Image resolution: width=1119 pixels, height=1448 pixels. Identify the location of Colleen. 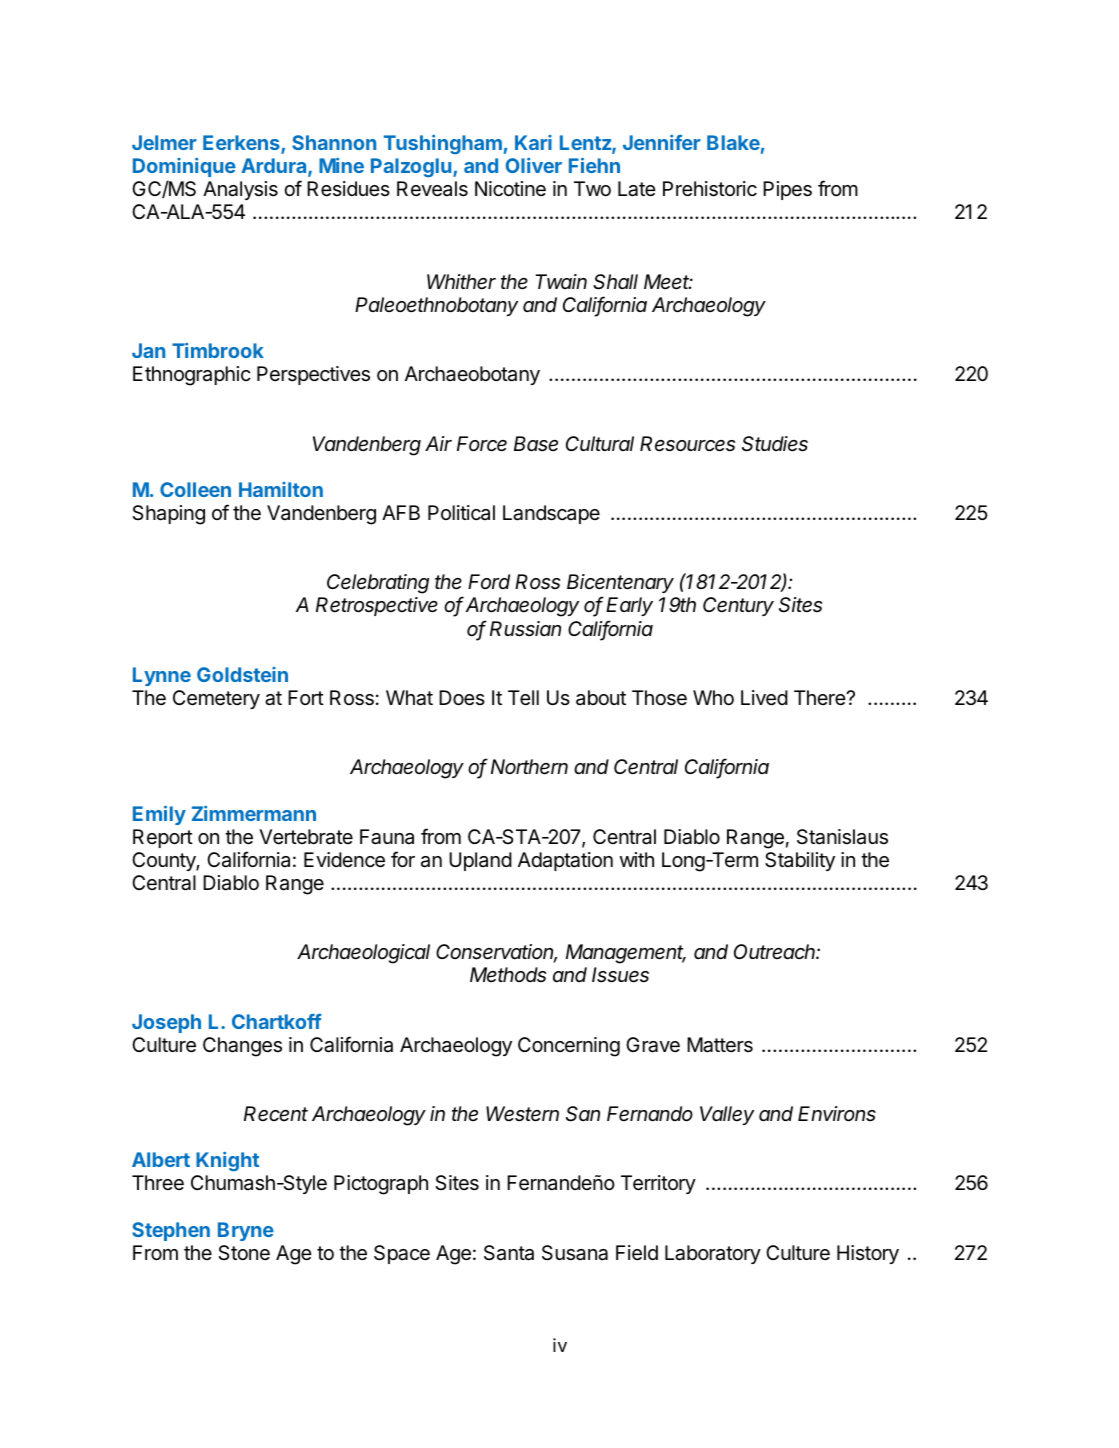
(195, 489).
